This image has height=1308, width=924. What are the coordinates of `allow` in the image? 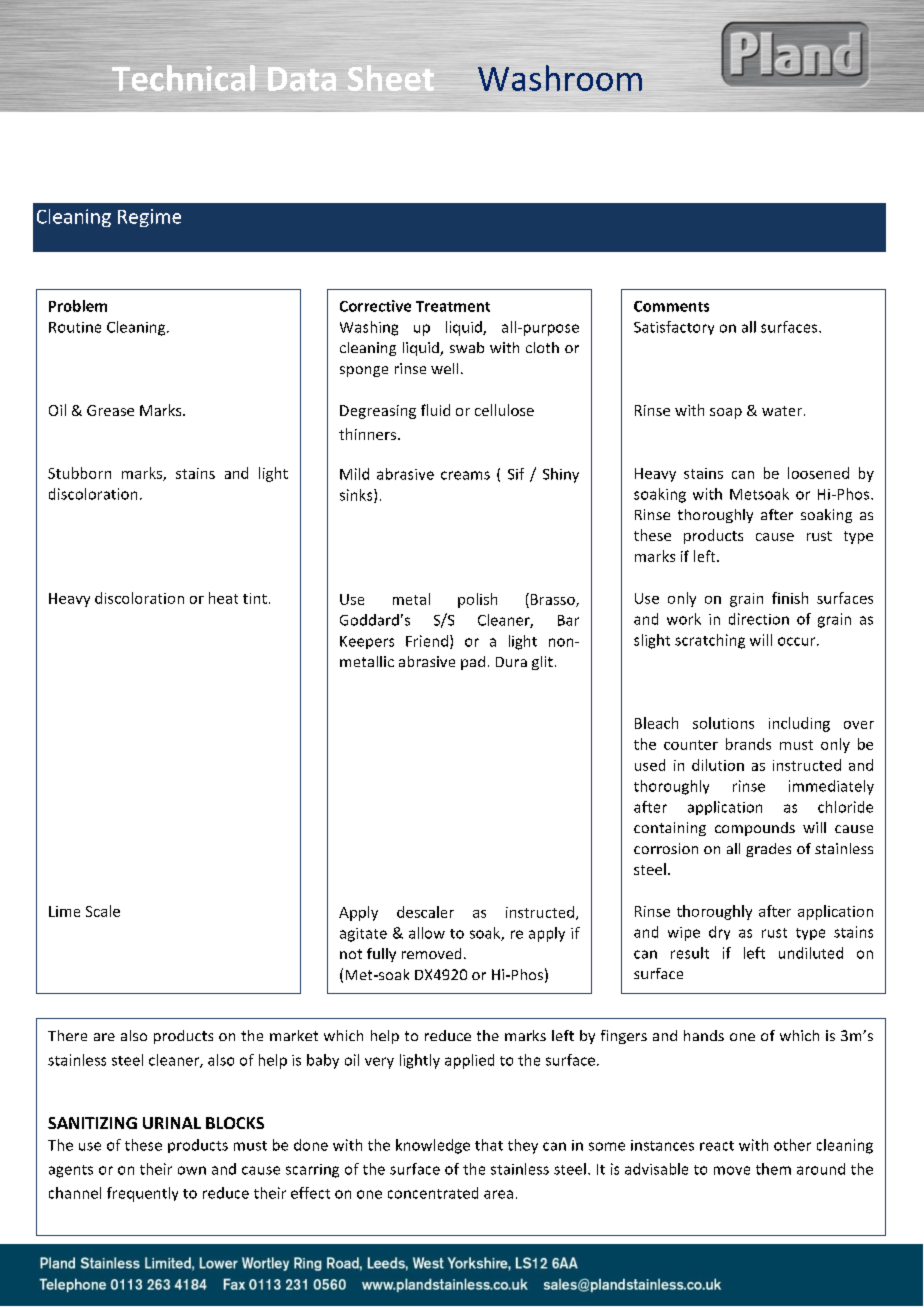 It's located at (427, 933).
